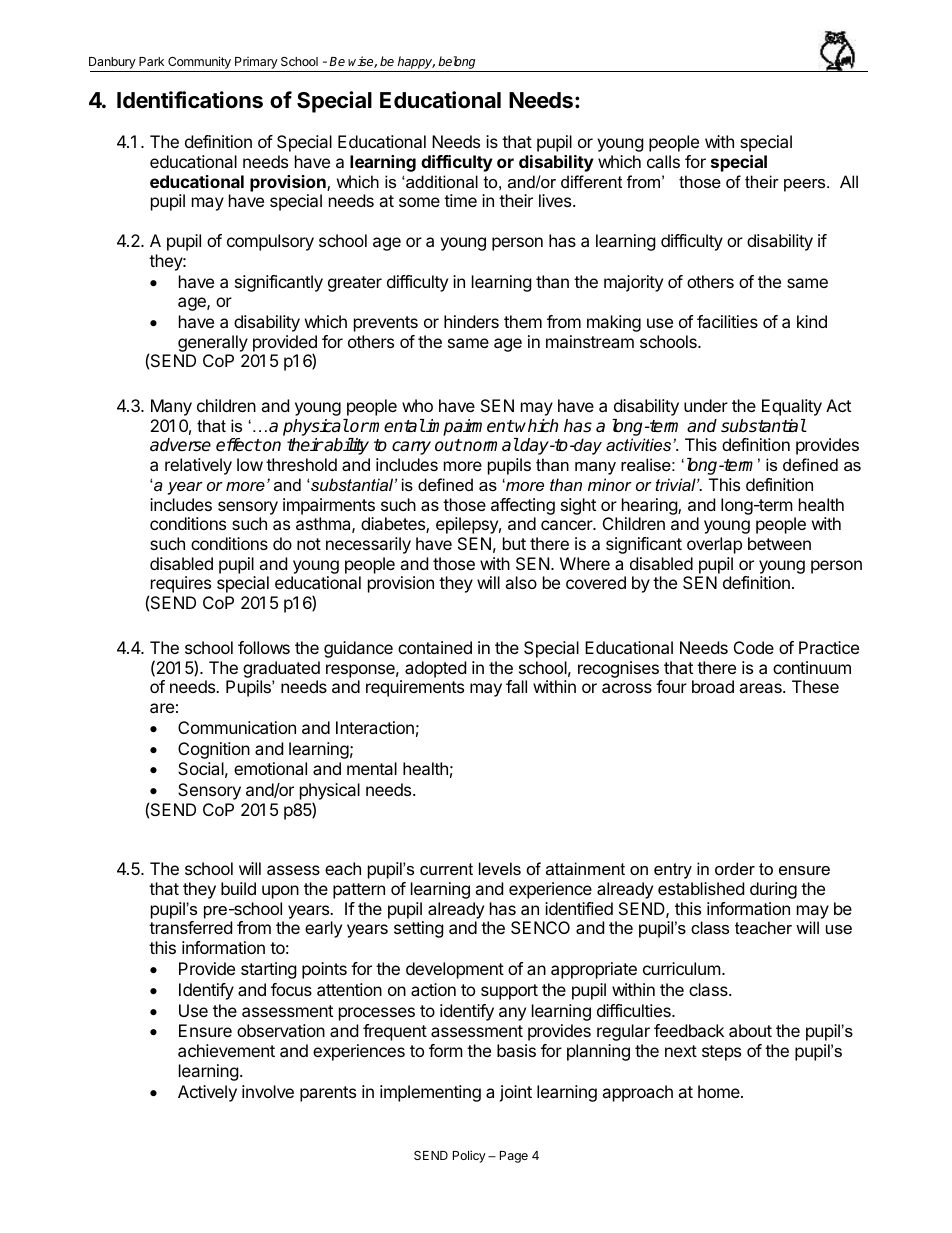 Image resolution: width=952 pixels, height=1233 pixels. What do you see at coordinates (207, 1093) in the screenshot?
I see `Actively` at bounding box center [207, 1093].
